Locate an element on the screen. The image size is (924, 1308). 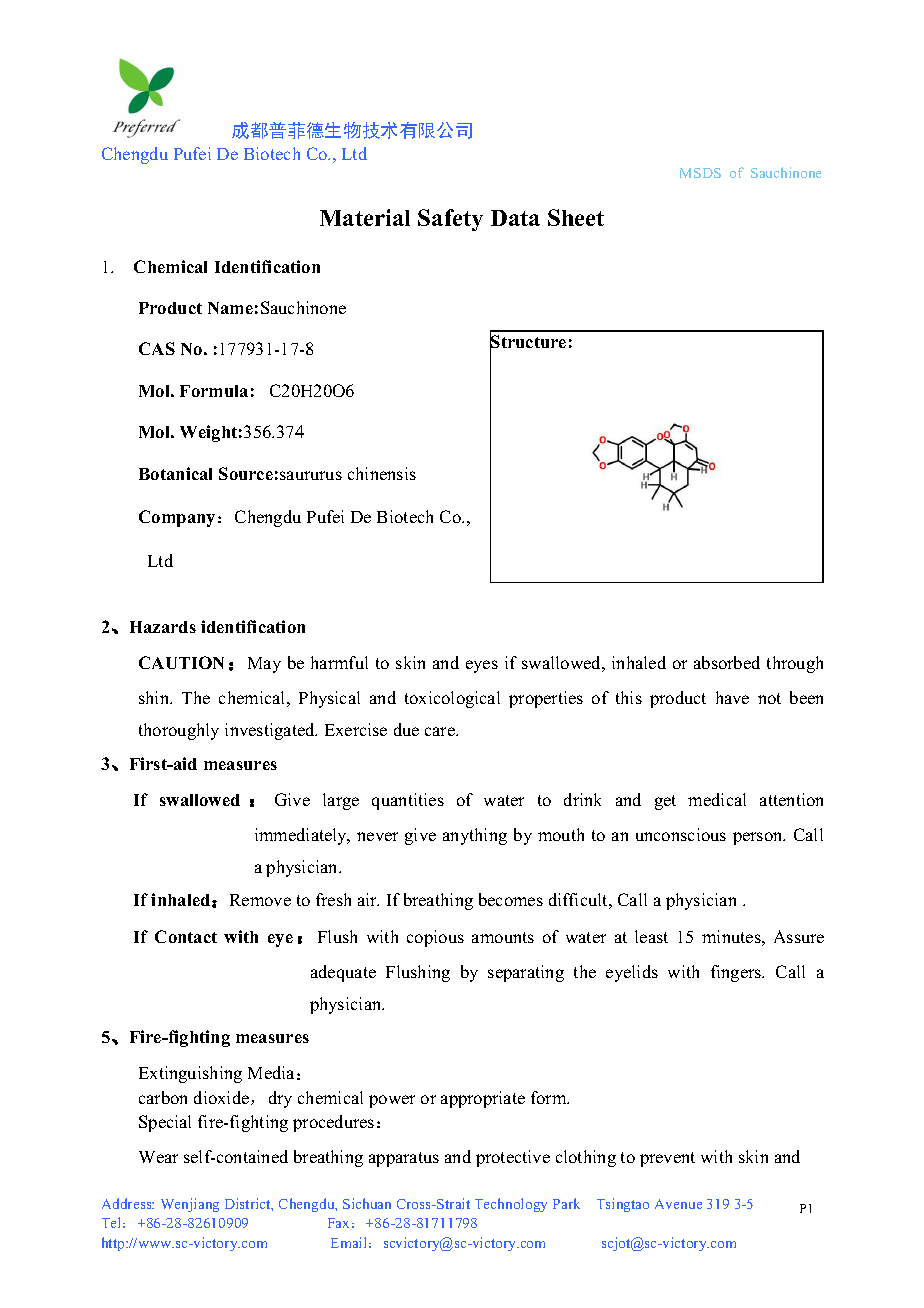
separating is located at coordinates (526, 973).
